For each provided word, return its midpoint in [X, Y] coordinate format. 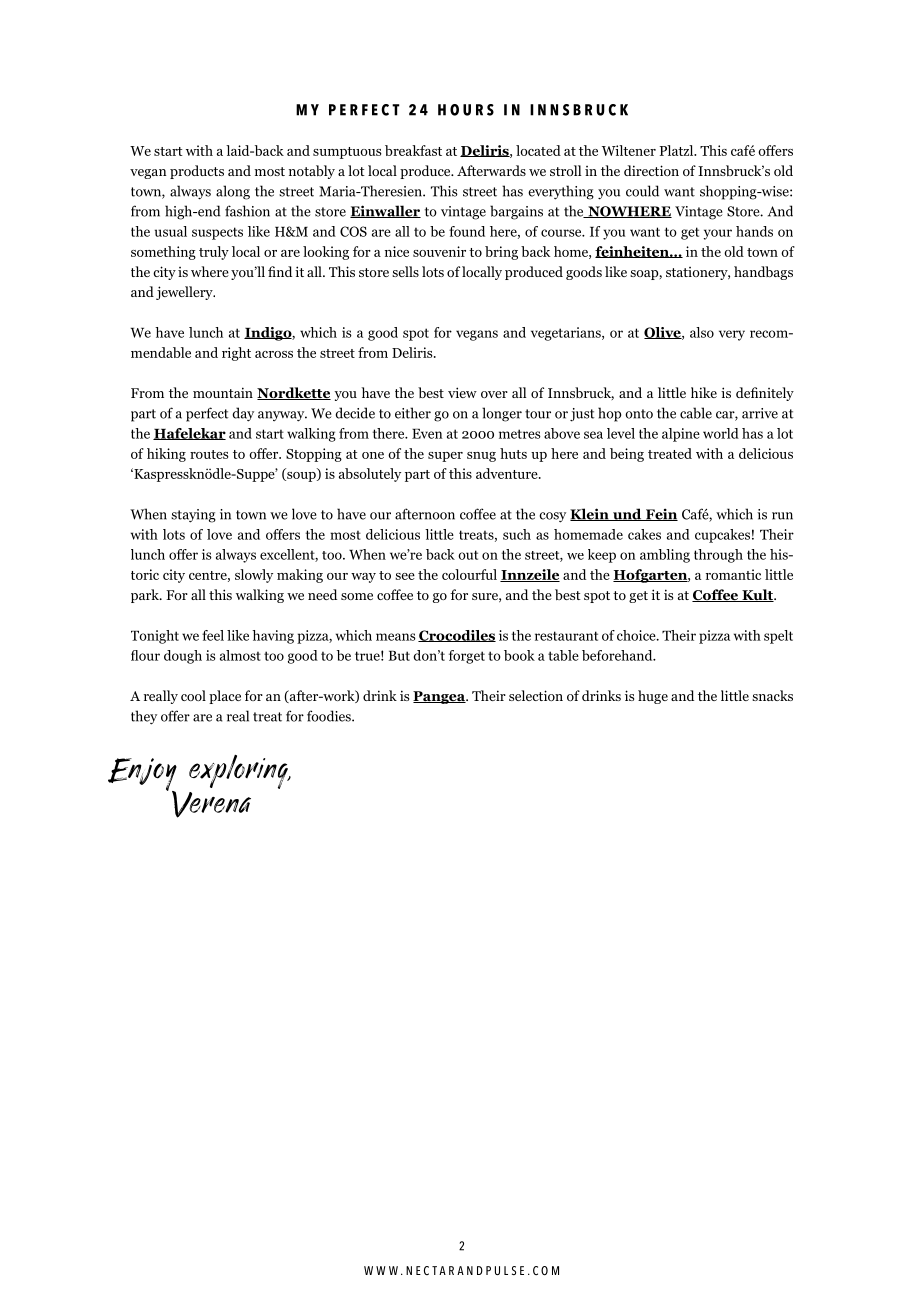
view [462, 392]
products [197, 172]
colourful [469, 574]
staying [193, 516]
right [236, 354]
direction [651, 170]
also [702, 332]
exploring [239, 772]
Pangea [440, 697]
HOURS [466, 110]
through [718, 556]
